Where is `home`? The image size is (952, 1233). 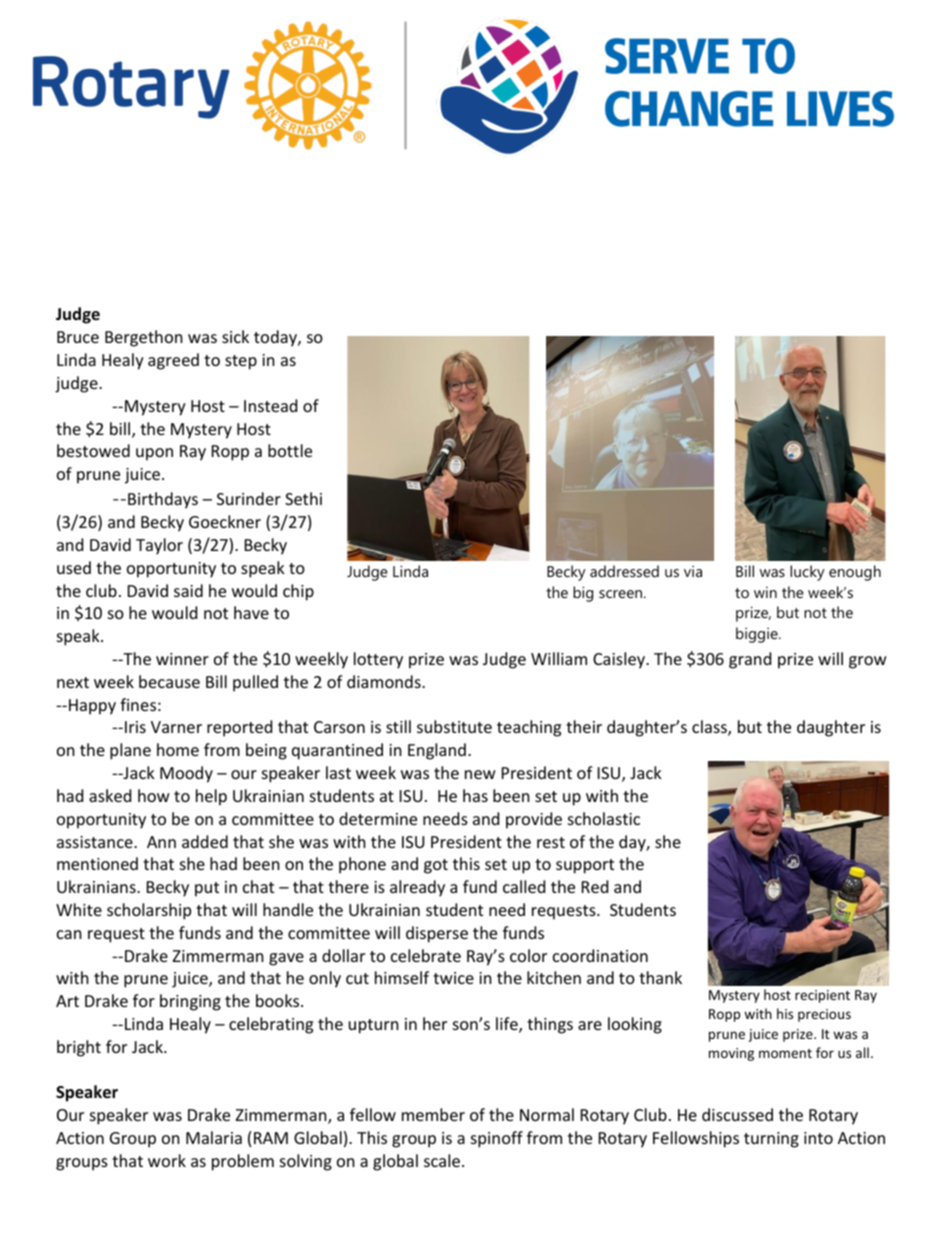 home is located at coordinates (178, 749).
